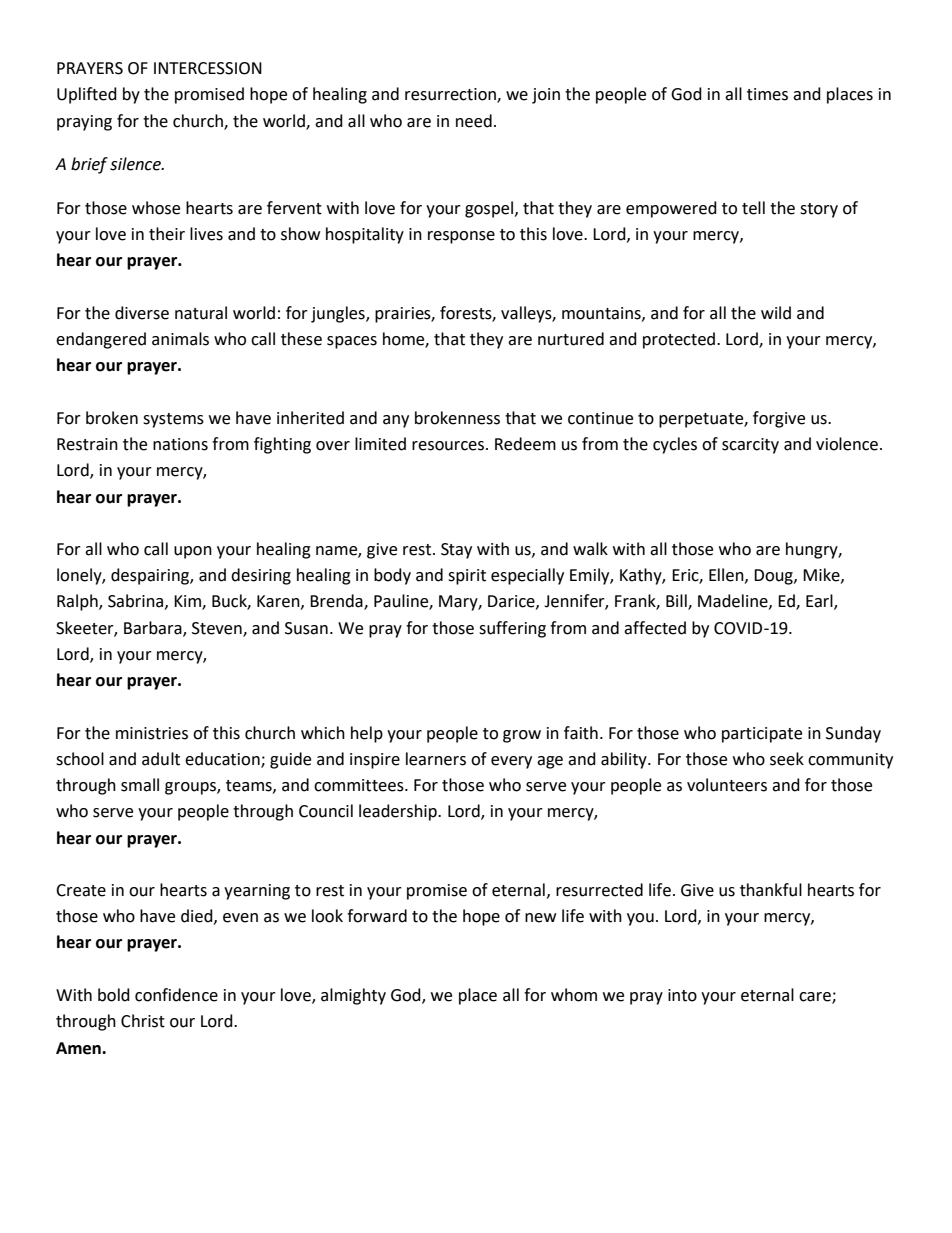 Image resolution: width=952 pixels, height=1233 pixels. What do you see at coordinates (143, 1021) in the document?
I see `Christ` at bounding box center [143, 1021].
